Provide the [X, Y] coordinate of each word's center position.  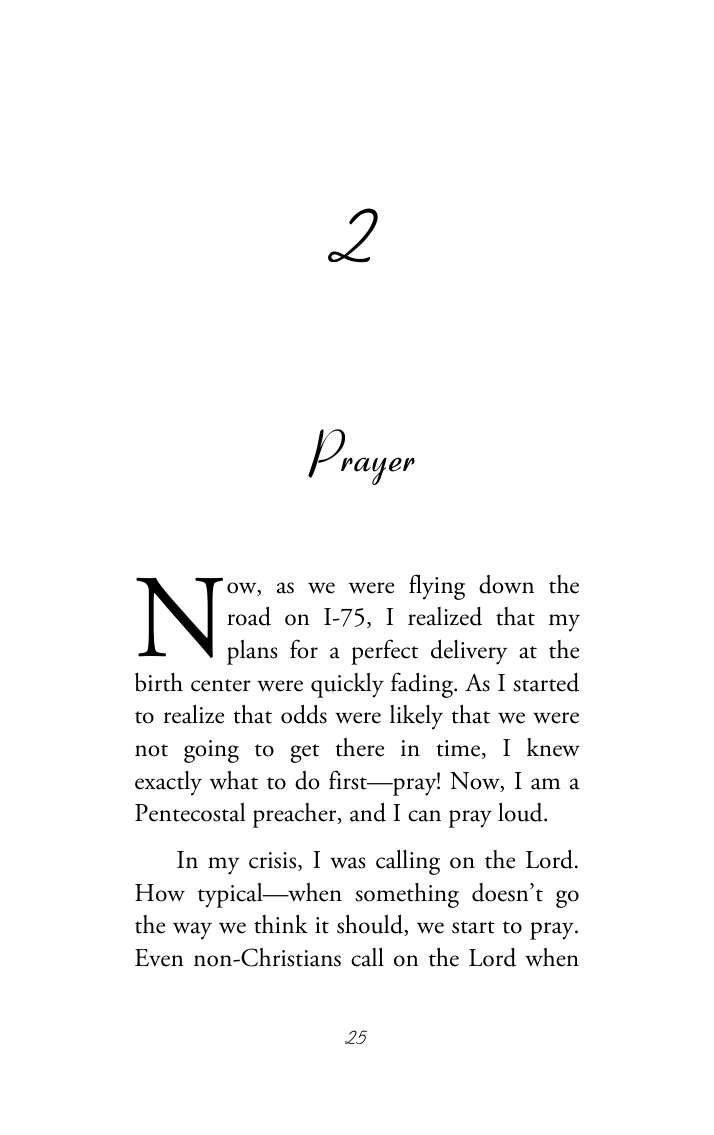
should [371, 925]
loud [521, 812]
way [192, 931]
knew [553, 747]
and [368, 812]
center [221, 685]
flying [437, 587]
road [249, 616]
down [506, 584]
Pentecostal [190, 812]
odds [304, 714]
